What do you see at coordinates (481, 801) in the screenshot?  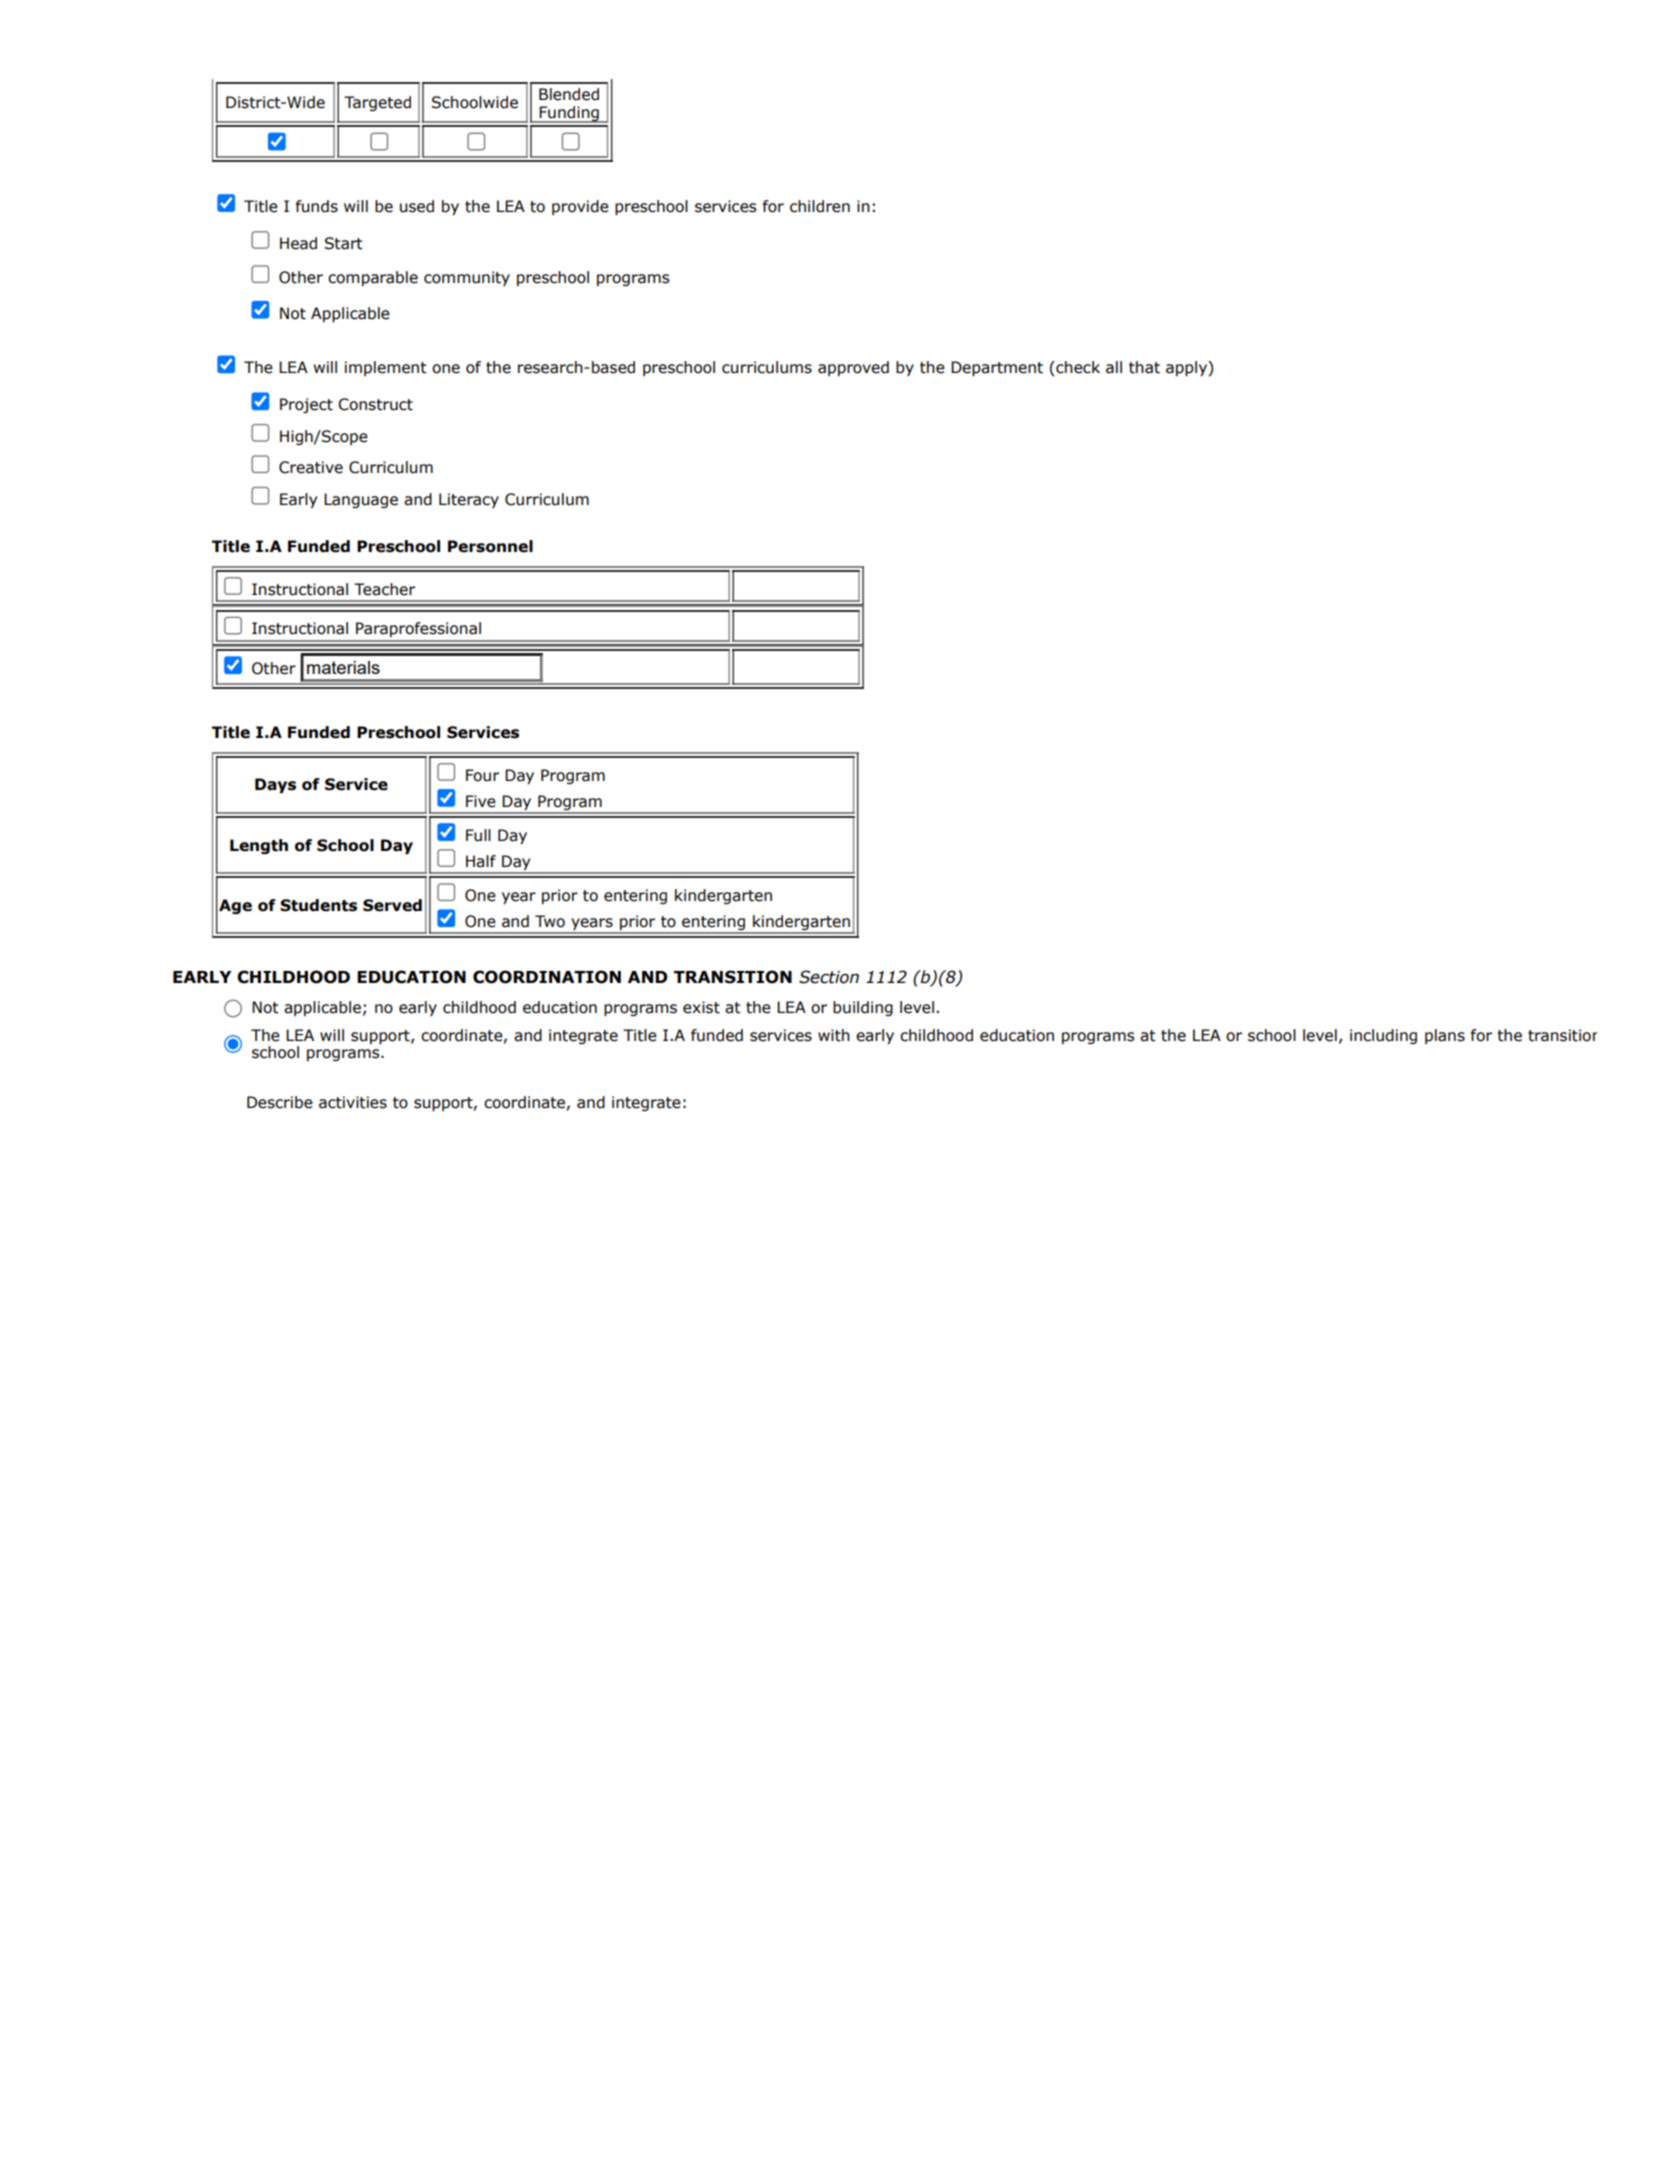 I see `Five` at bounding box center [481, 801].
